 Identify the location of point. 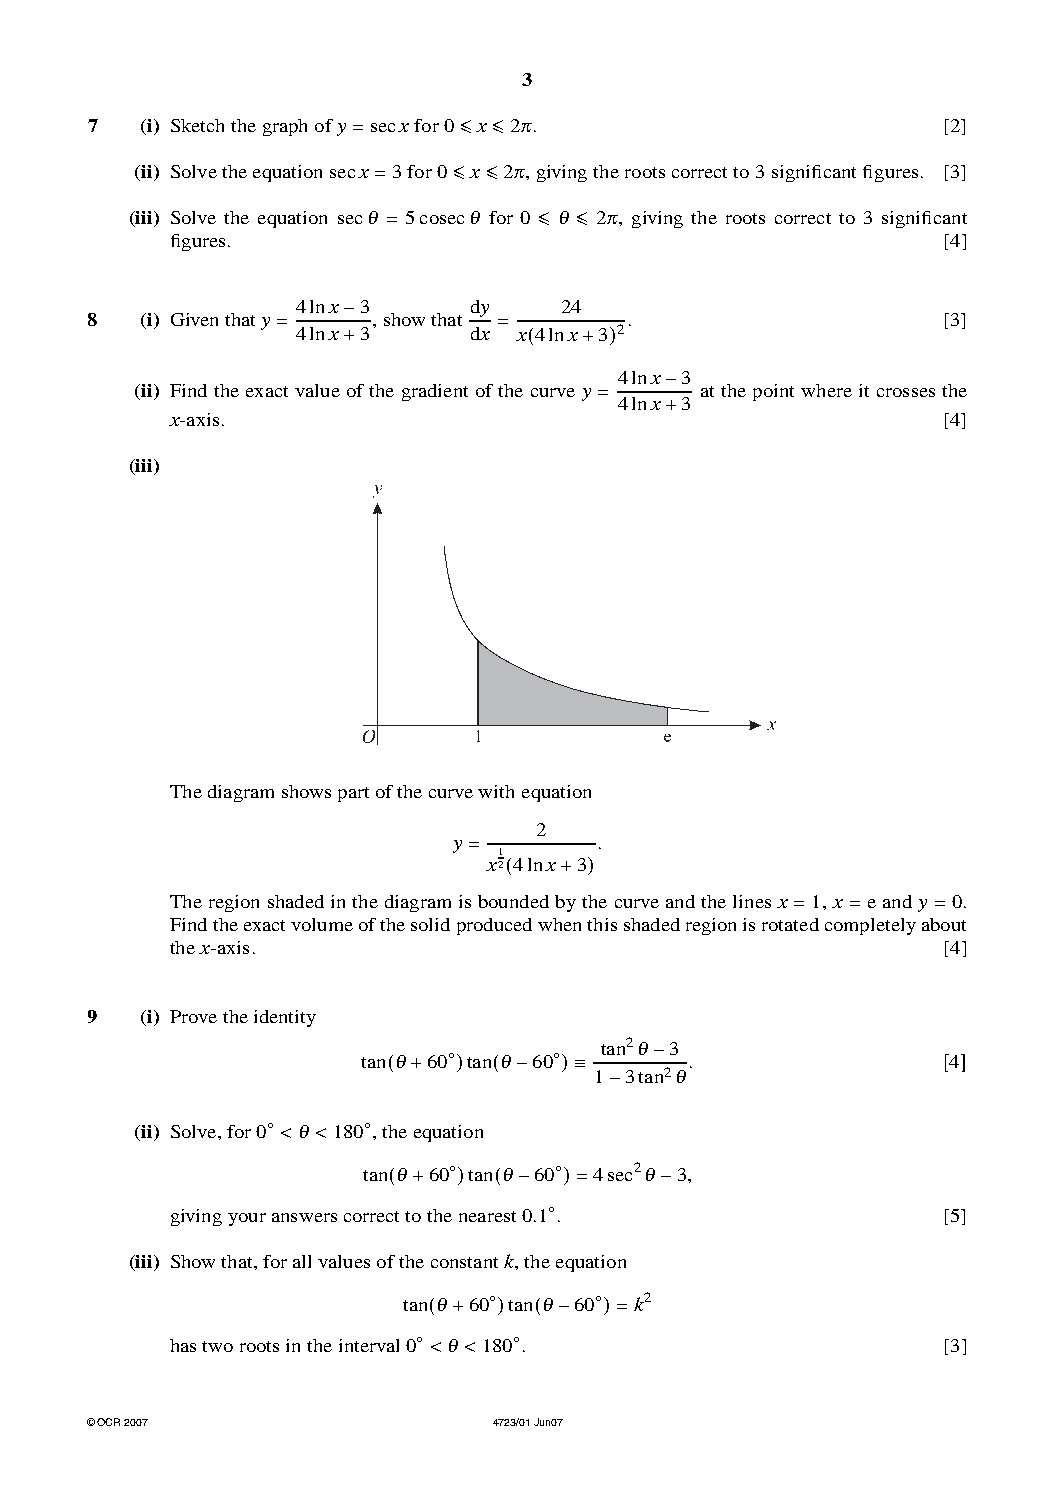
(773, 392).
